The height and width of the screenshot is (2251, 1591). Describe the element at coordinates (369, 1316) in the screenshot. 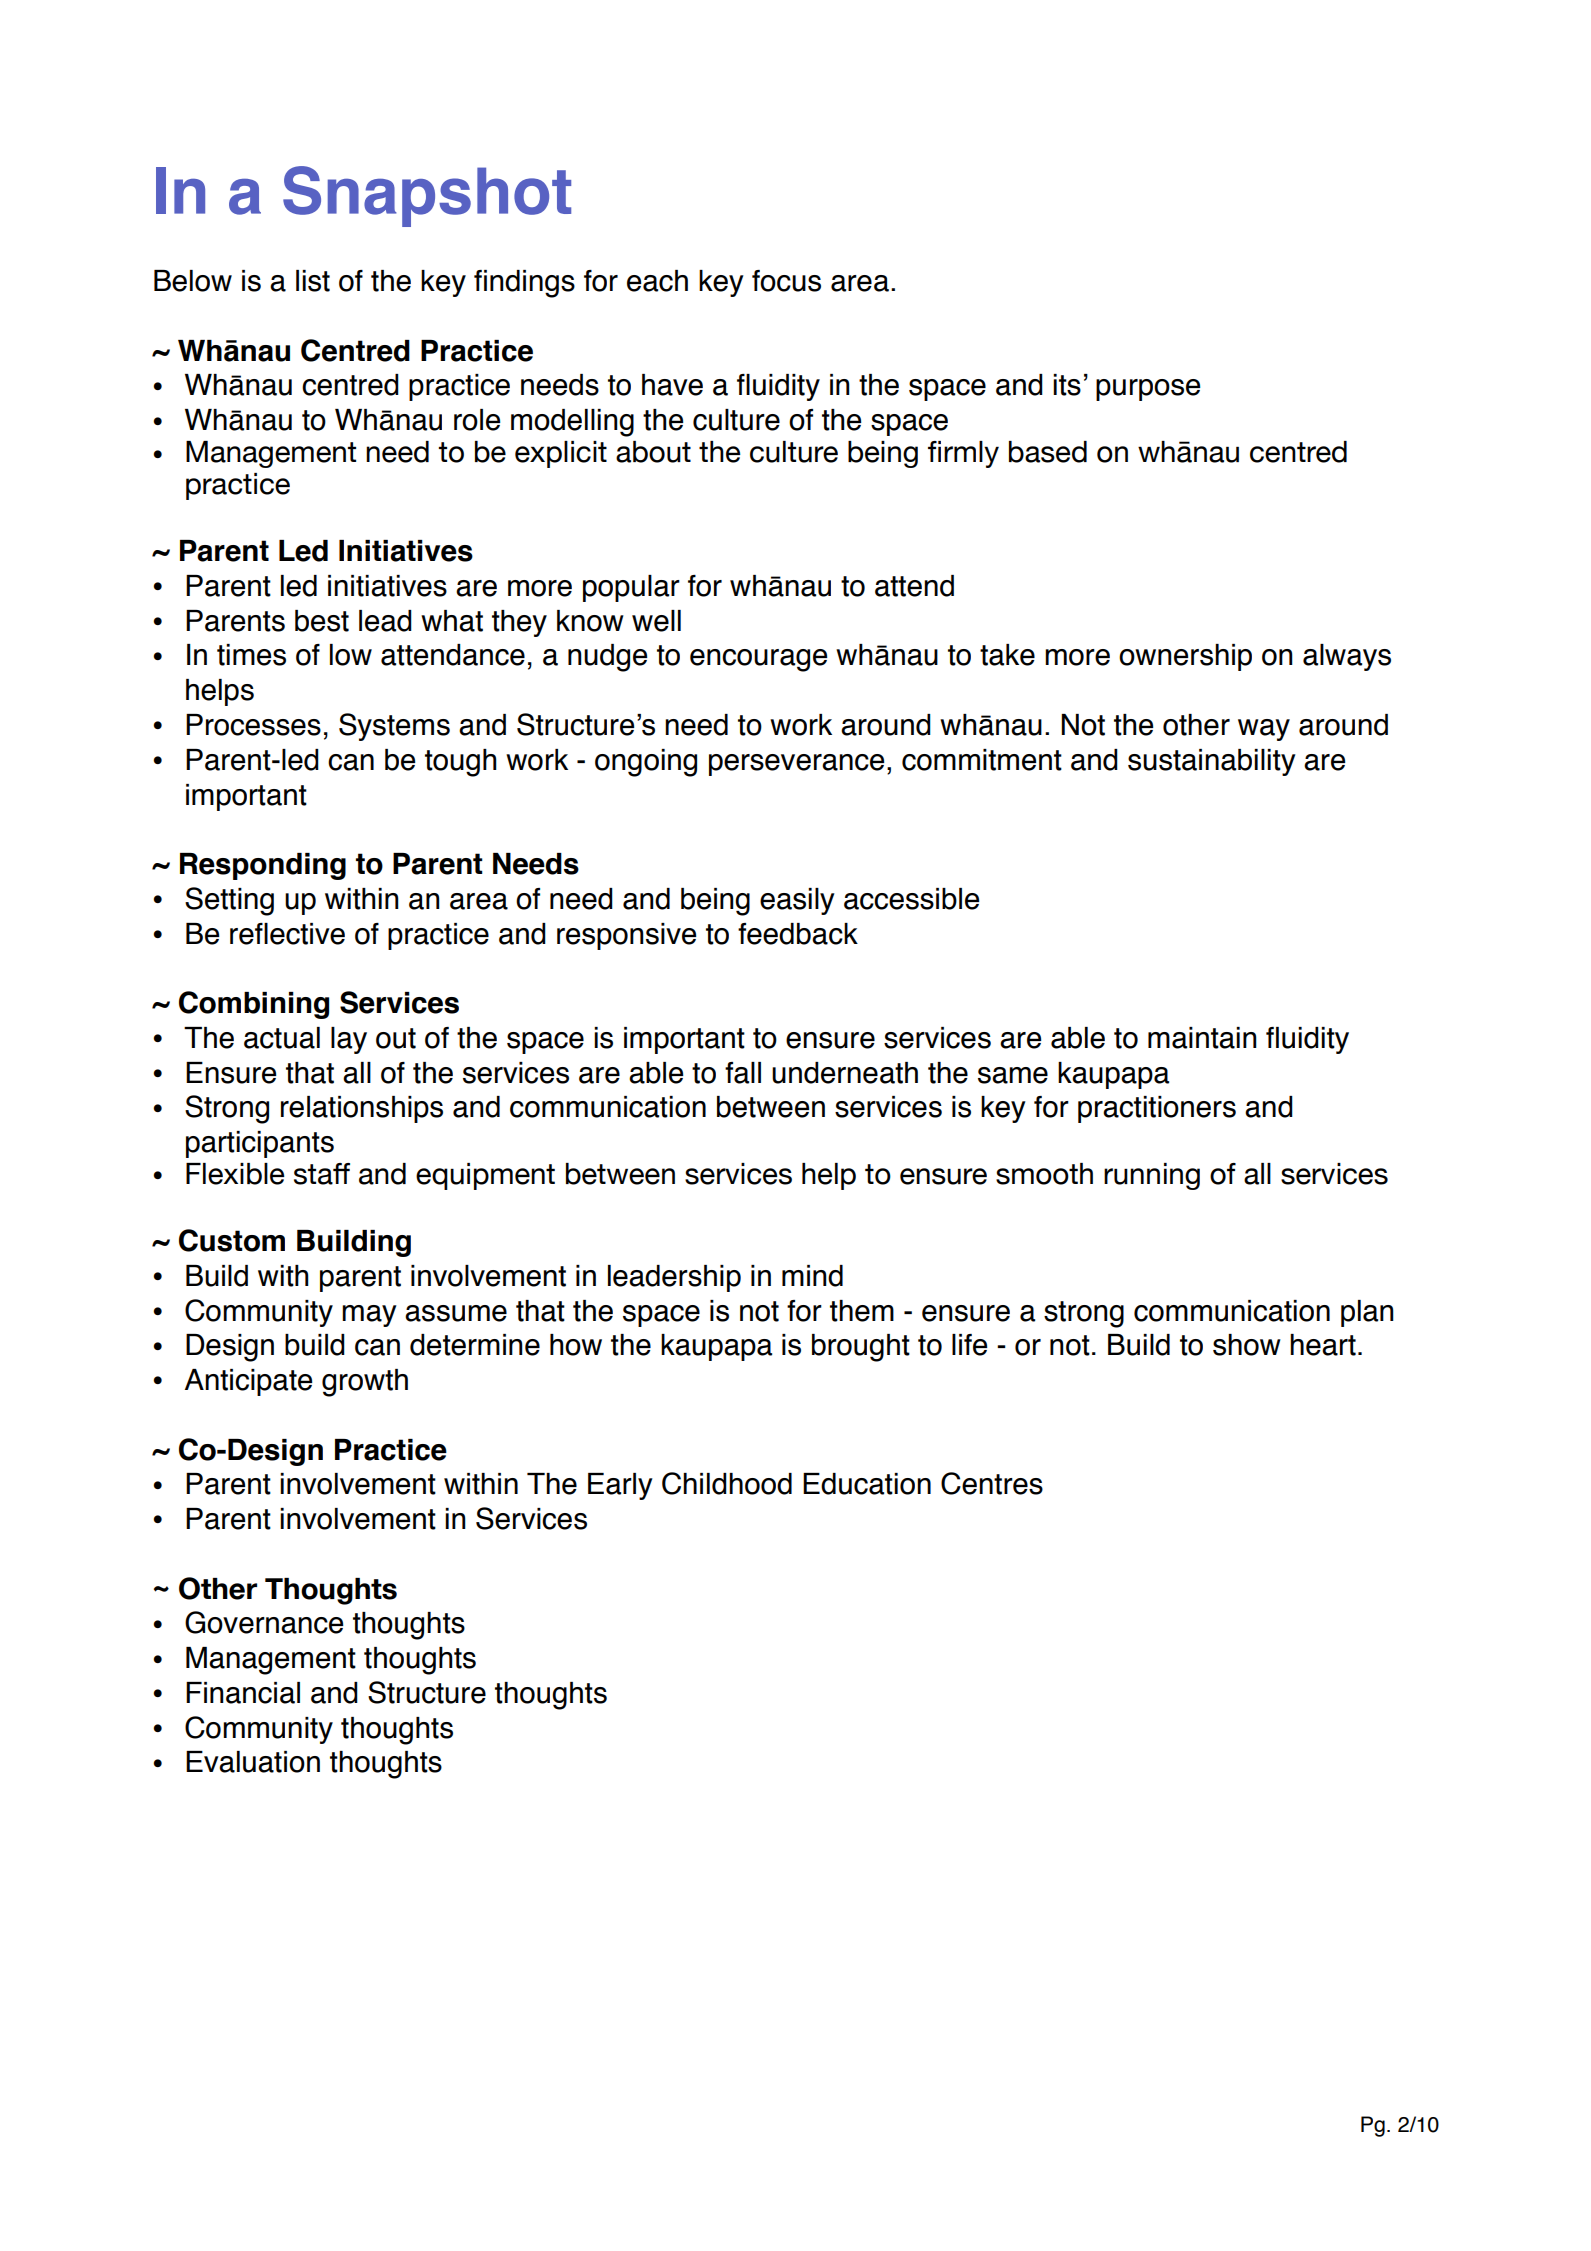

I see `may` at that location.
